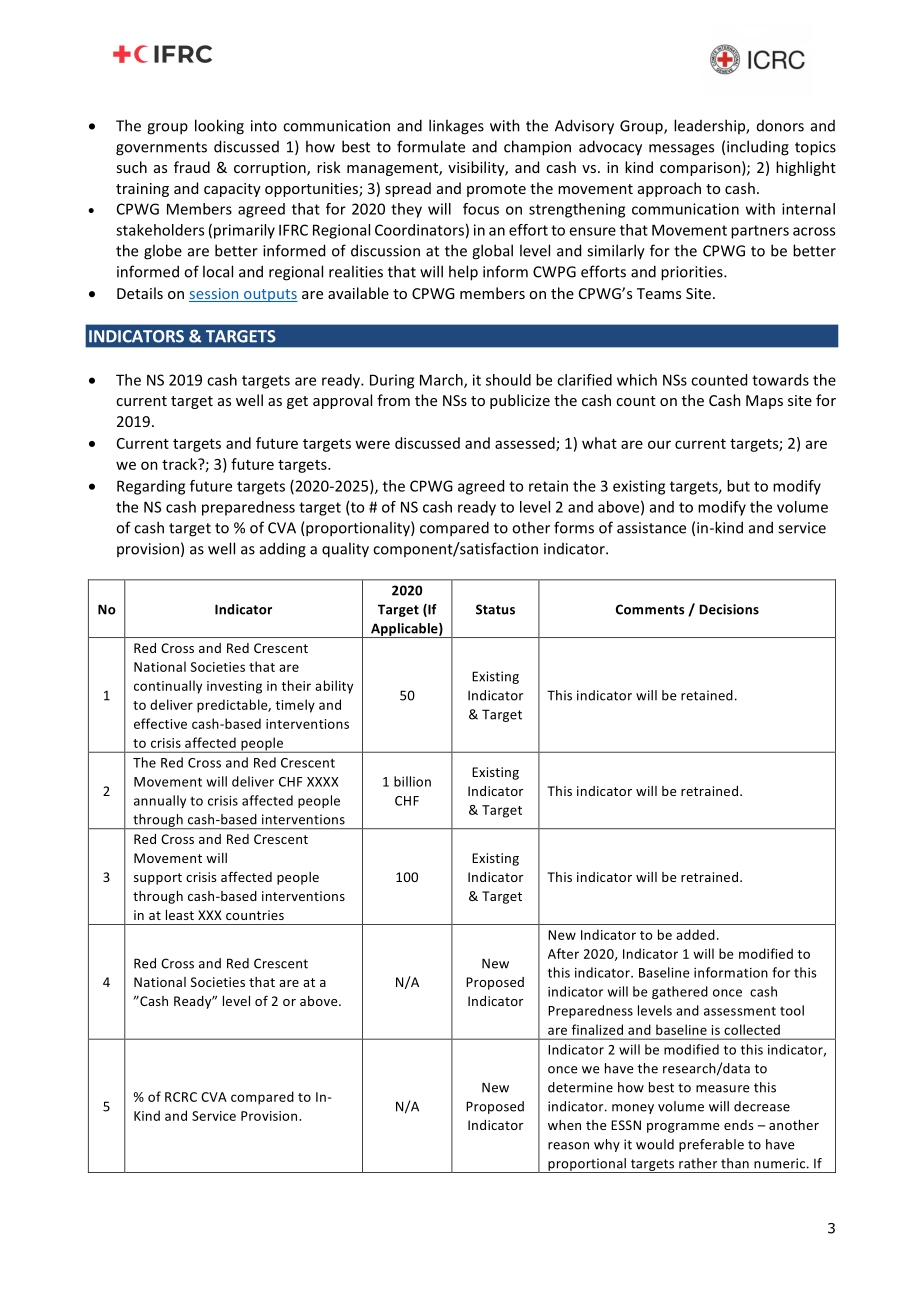  What do you see at coordinates (563, 953) in the screenshot?
I see `After` at bounding box center [563, 953].
